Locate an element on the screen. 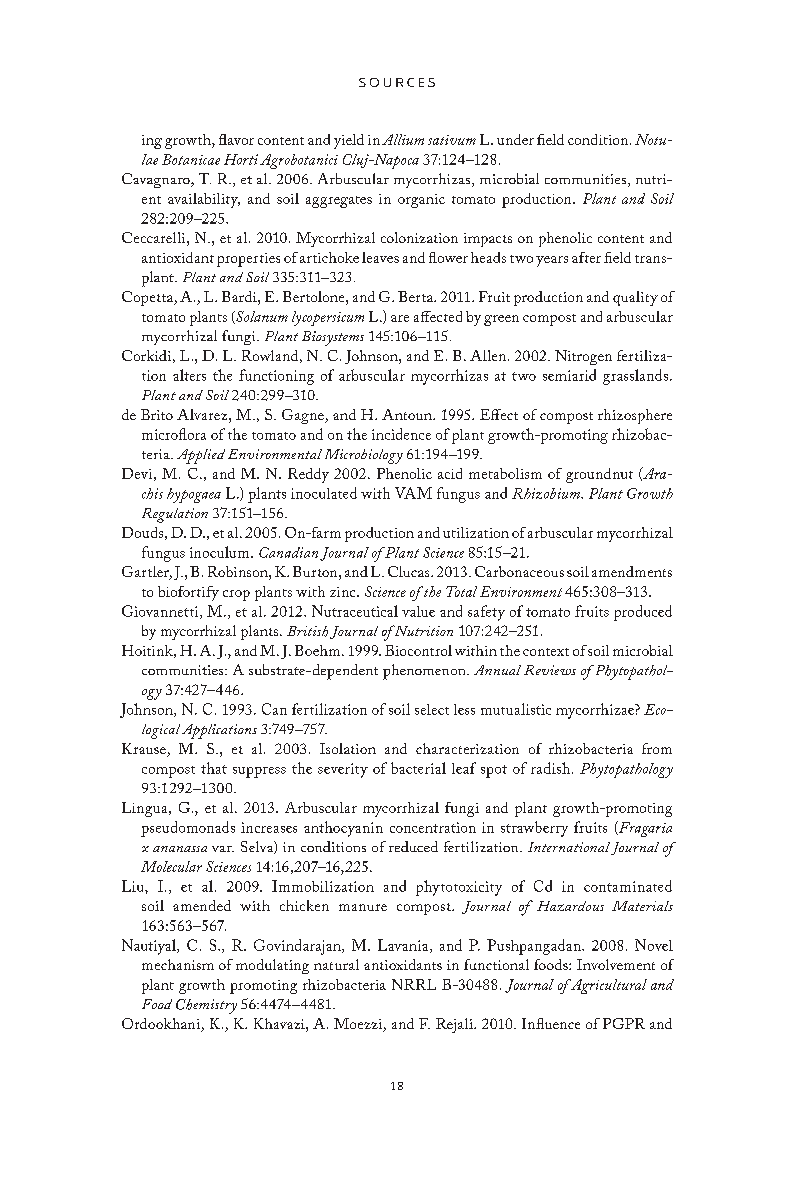 This screenshot has width=792, height=1188. crop is located at coordinates (236, 595).
